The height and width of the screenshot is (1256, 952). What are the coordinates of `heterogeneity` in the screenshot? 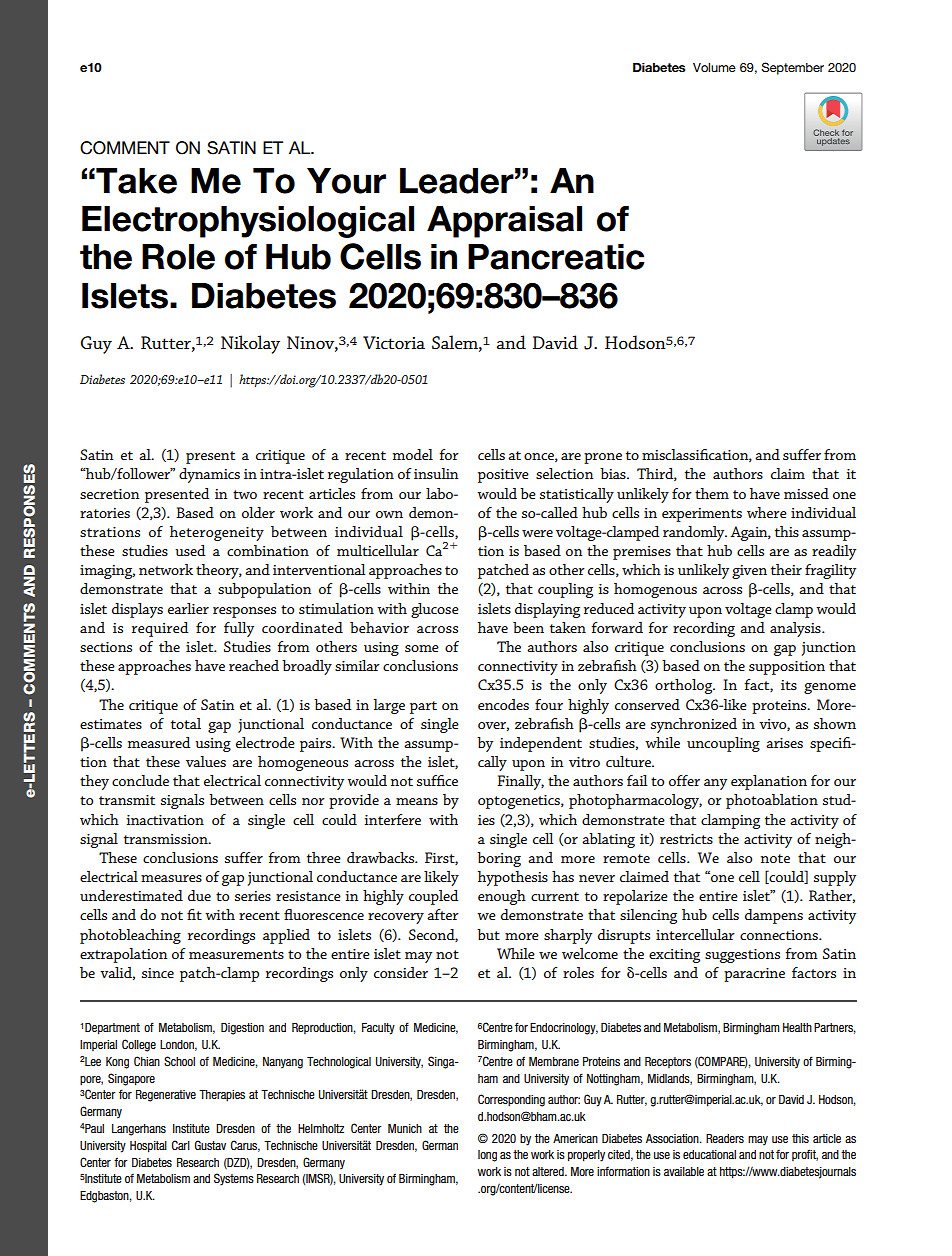 It's located at (217, 533).
